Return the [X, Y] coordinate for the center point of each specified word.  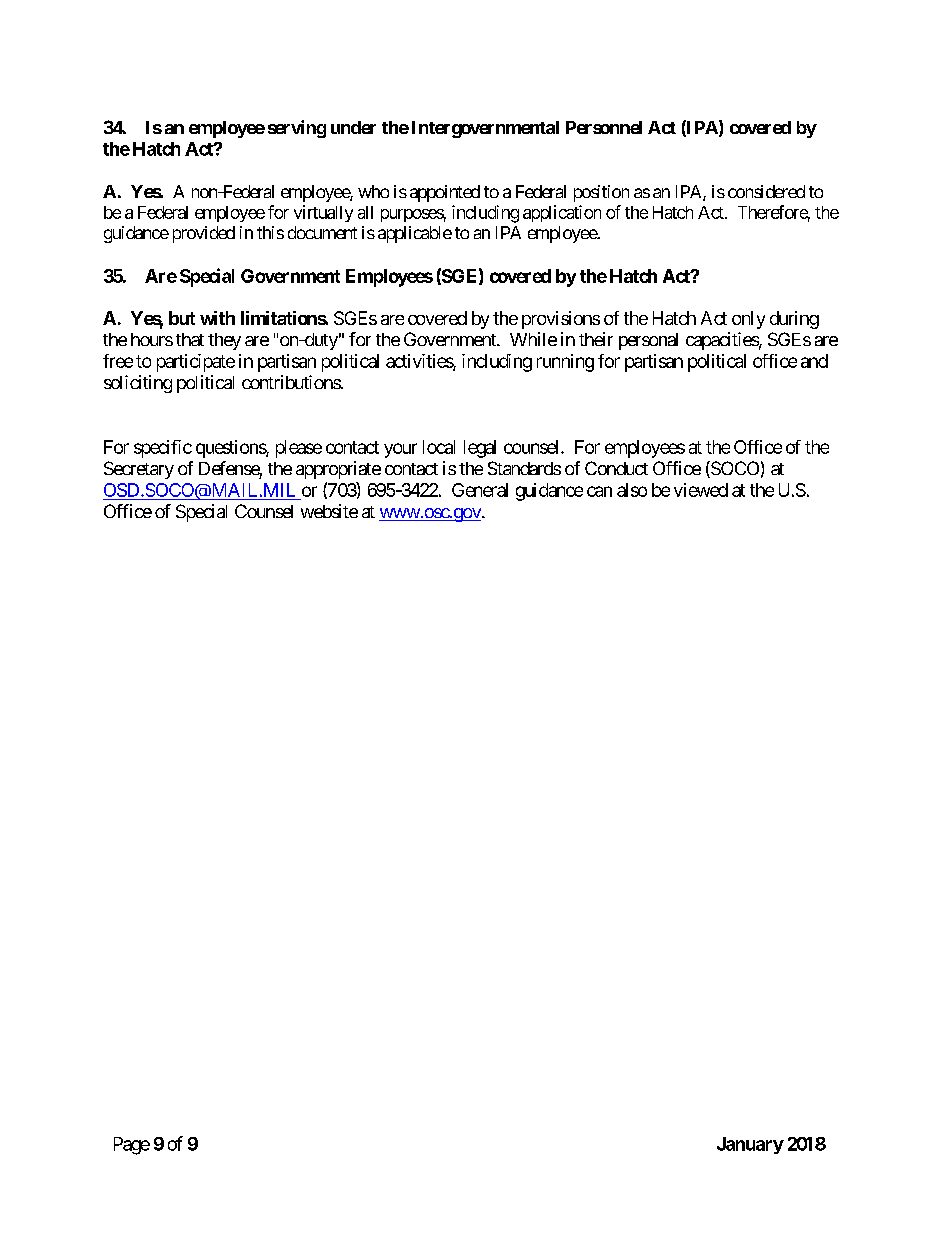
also [632, 490]
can [599, 491]
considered [766, 191]
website [329, 511]
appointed [445, 193]
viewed [701, 490]
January [750, 1145]
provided [204, 234]
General [480, 490]
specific [163, 449]
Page [132, 1146]
